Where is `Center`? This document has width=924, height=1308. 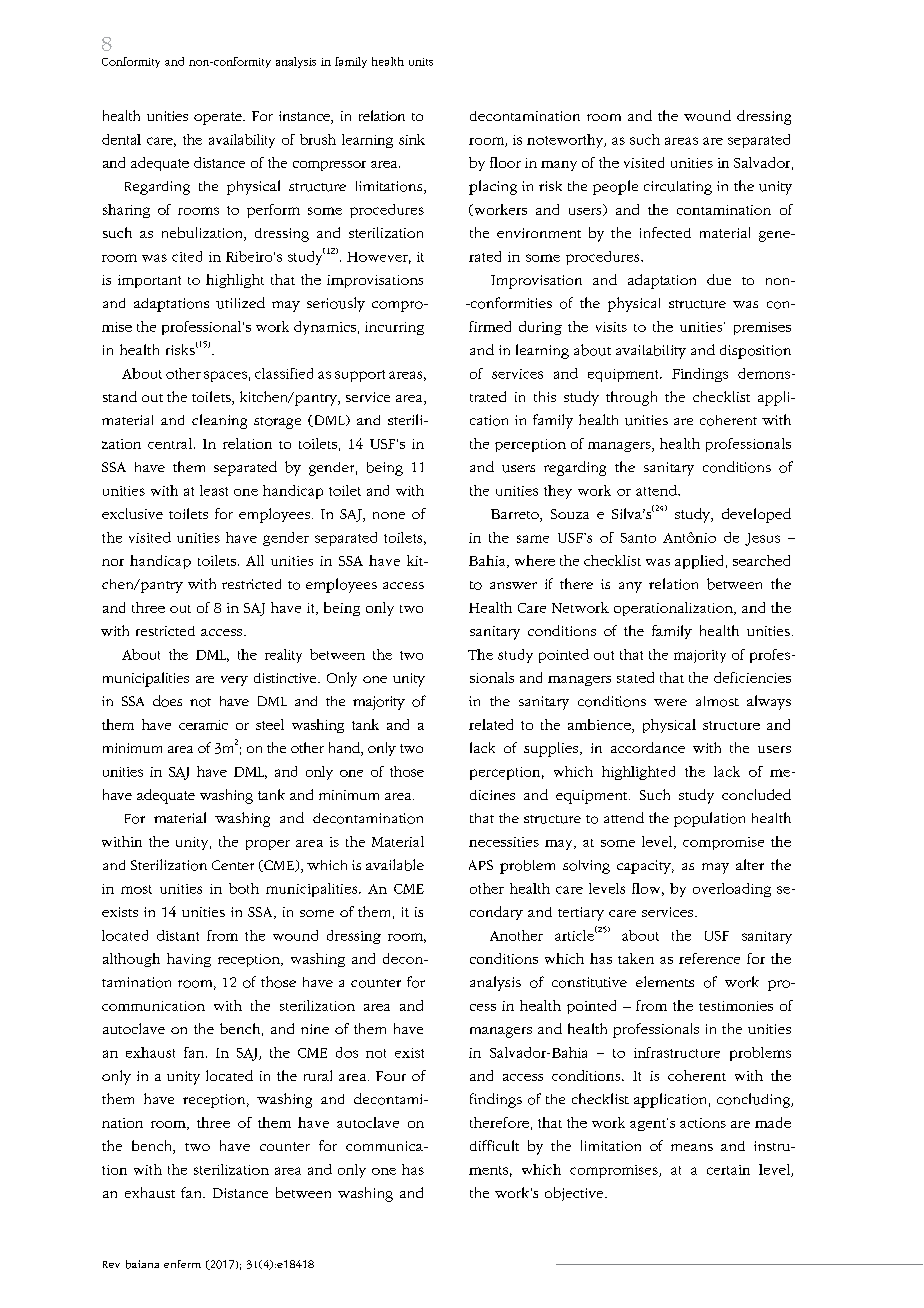 Center is located at coordinates (233, 865).
